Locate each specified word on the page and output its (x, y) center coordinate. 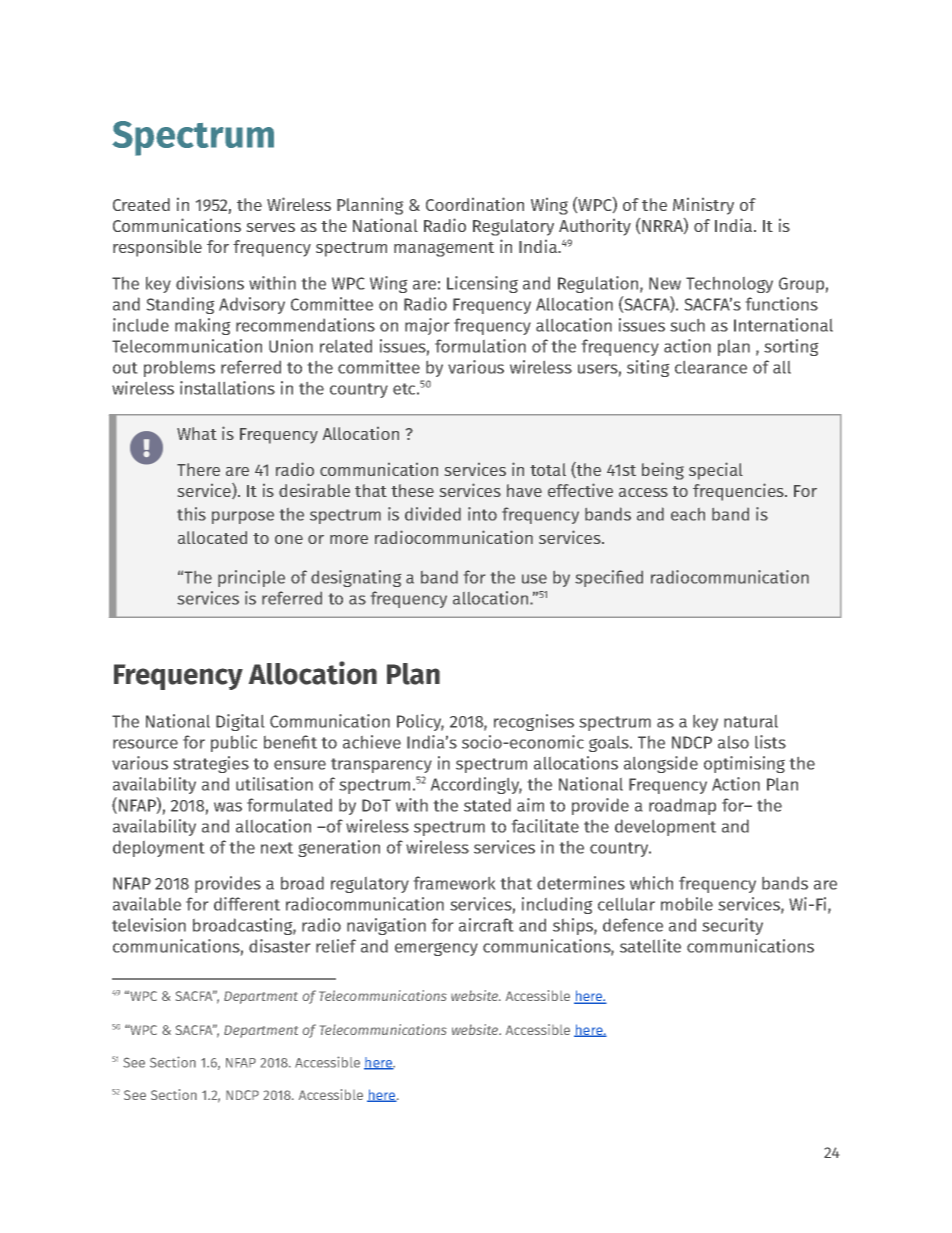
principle (251, 578)
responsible (157, 248)
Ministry (703, 206)
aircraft (486, 925)
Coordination (475, 204)
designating (356, 578)
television (149, 925)
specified (609, 578)
